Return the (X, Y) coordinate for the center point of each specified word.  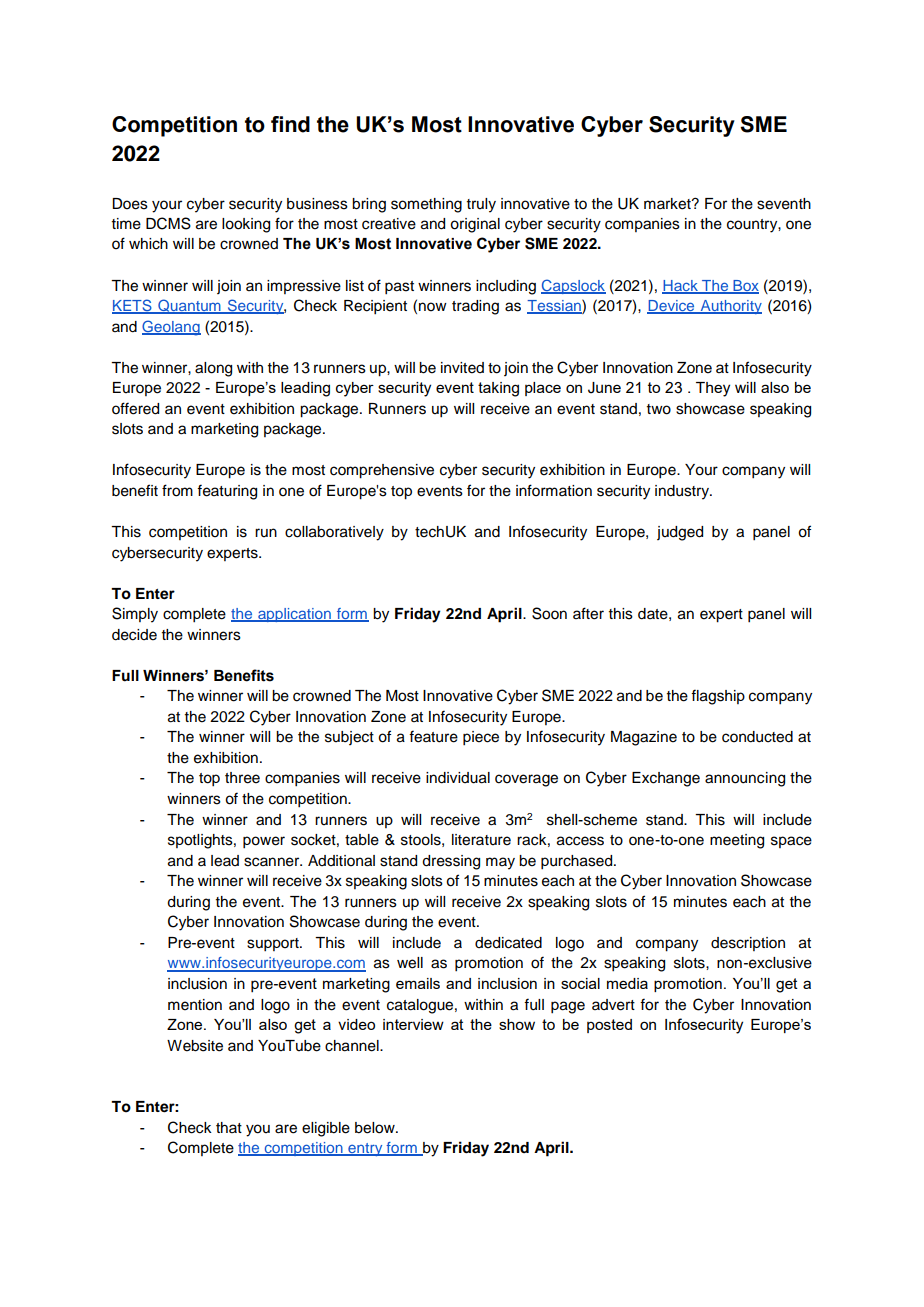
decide (134, 635)
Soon (549, 613)
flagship (718, 697)
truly (481, 205)
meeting (737, 841)
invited (462, 368)
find (290, 124)
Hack (681, 286)
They (713, 389)
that (229, 1127)
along (213, 369)
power (264, 842)
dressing (451, 862)
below (376, 1128)
